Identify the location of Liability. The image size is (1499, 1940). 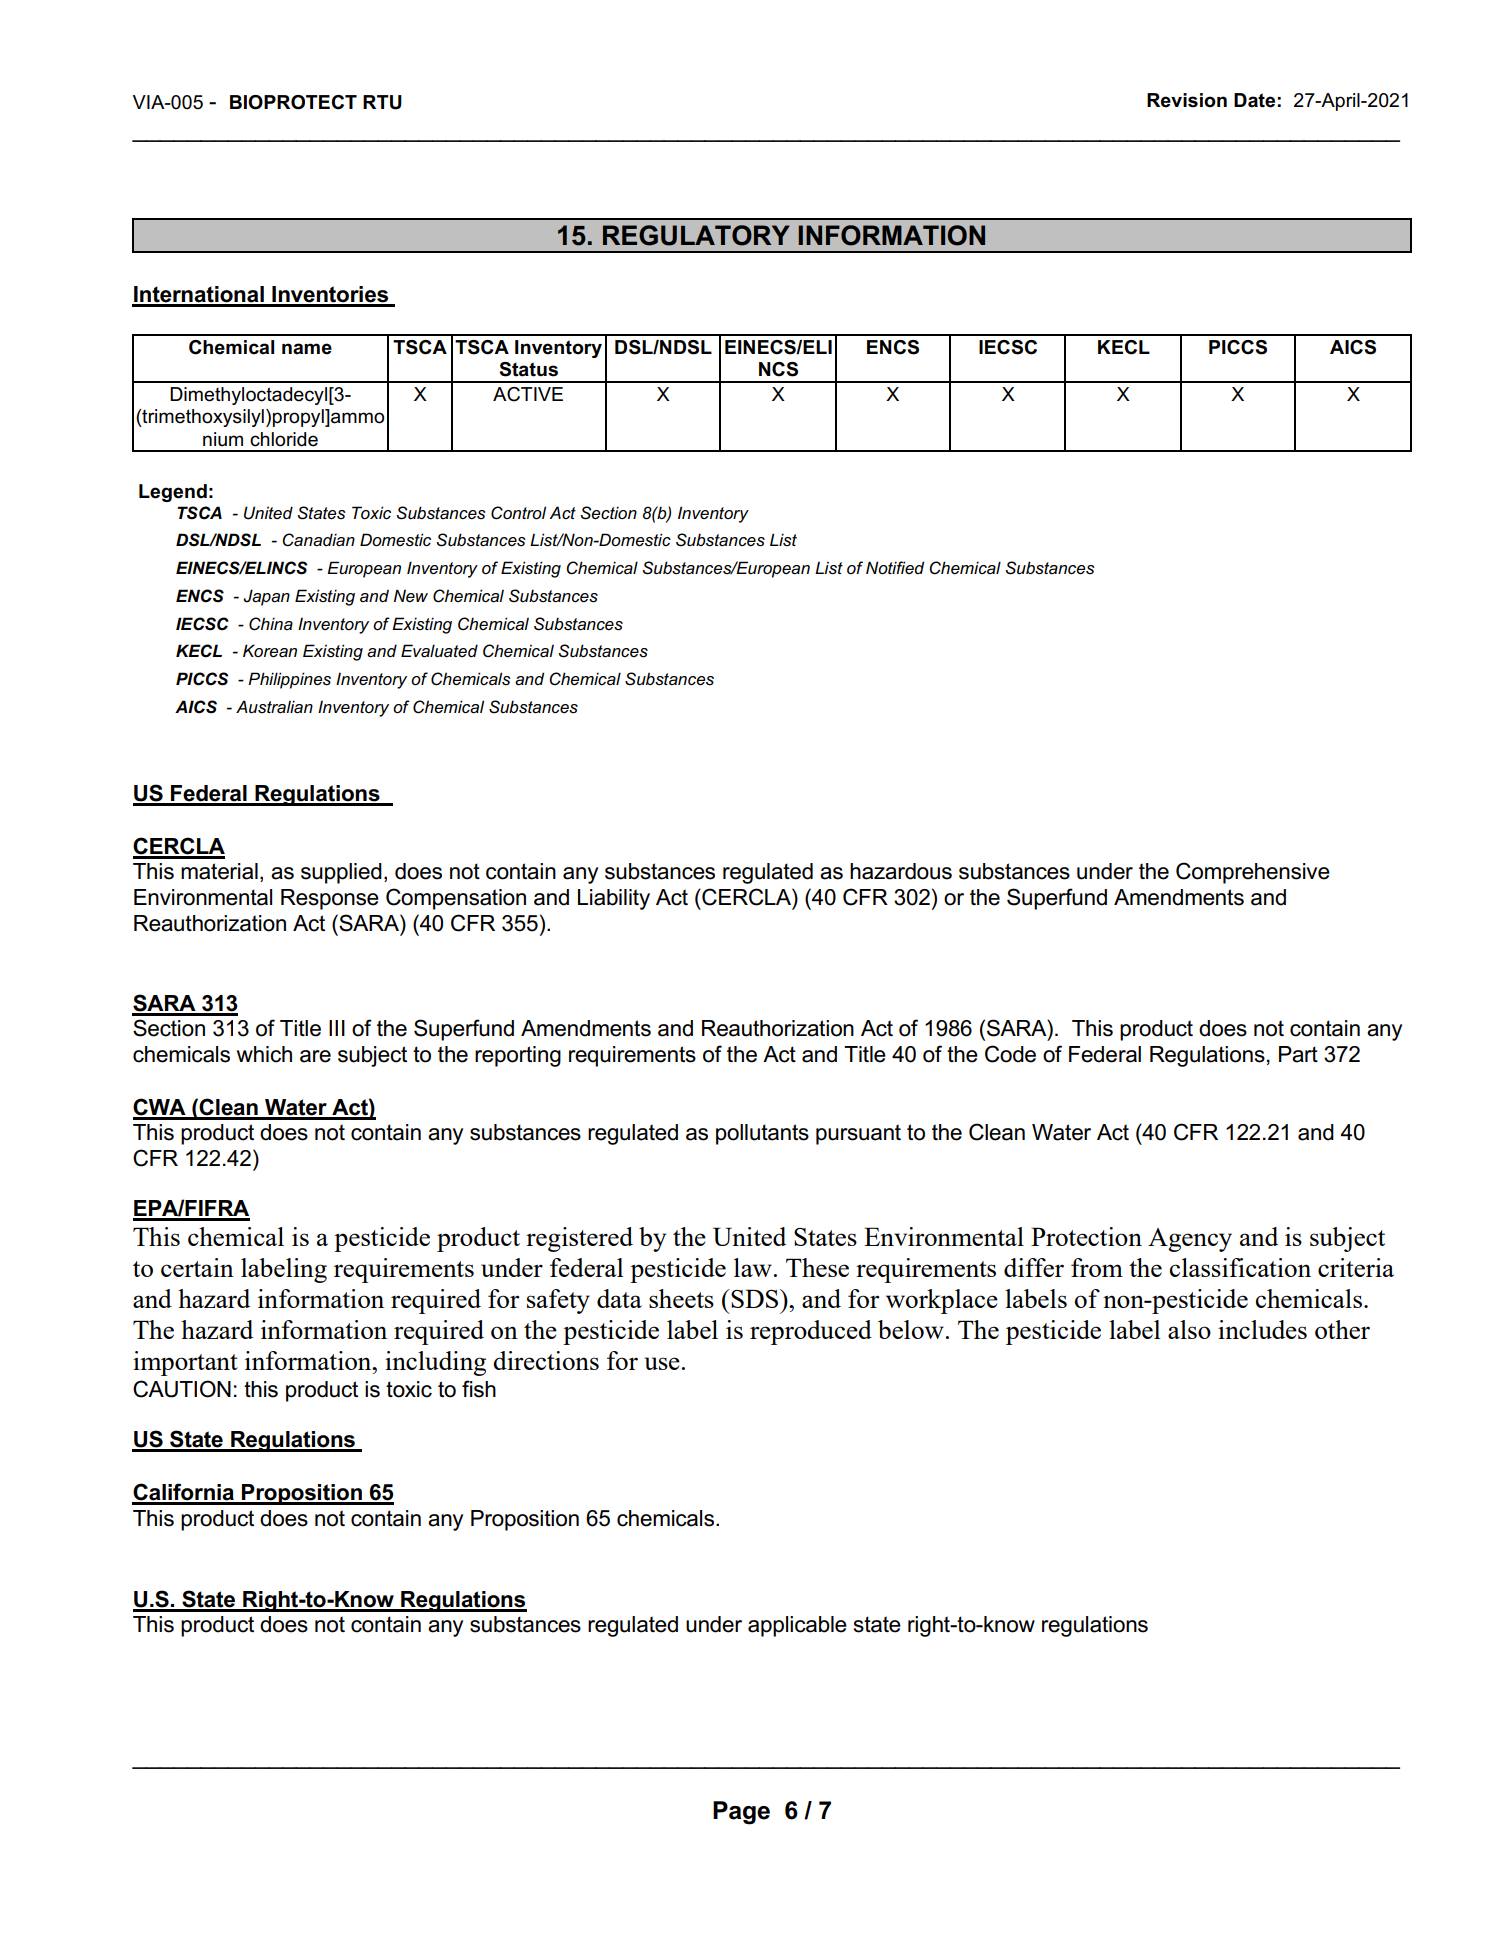
(614, 899).
